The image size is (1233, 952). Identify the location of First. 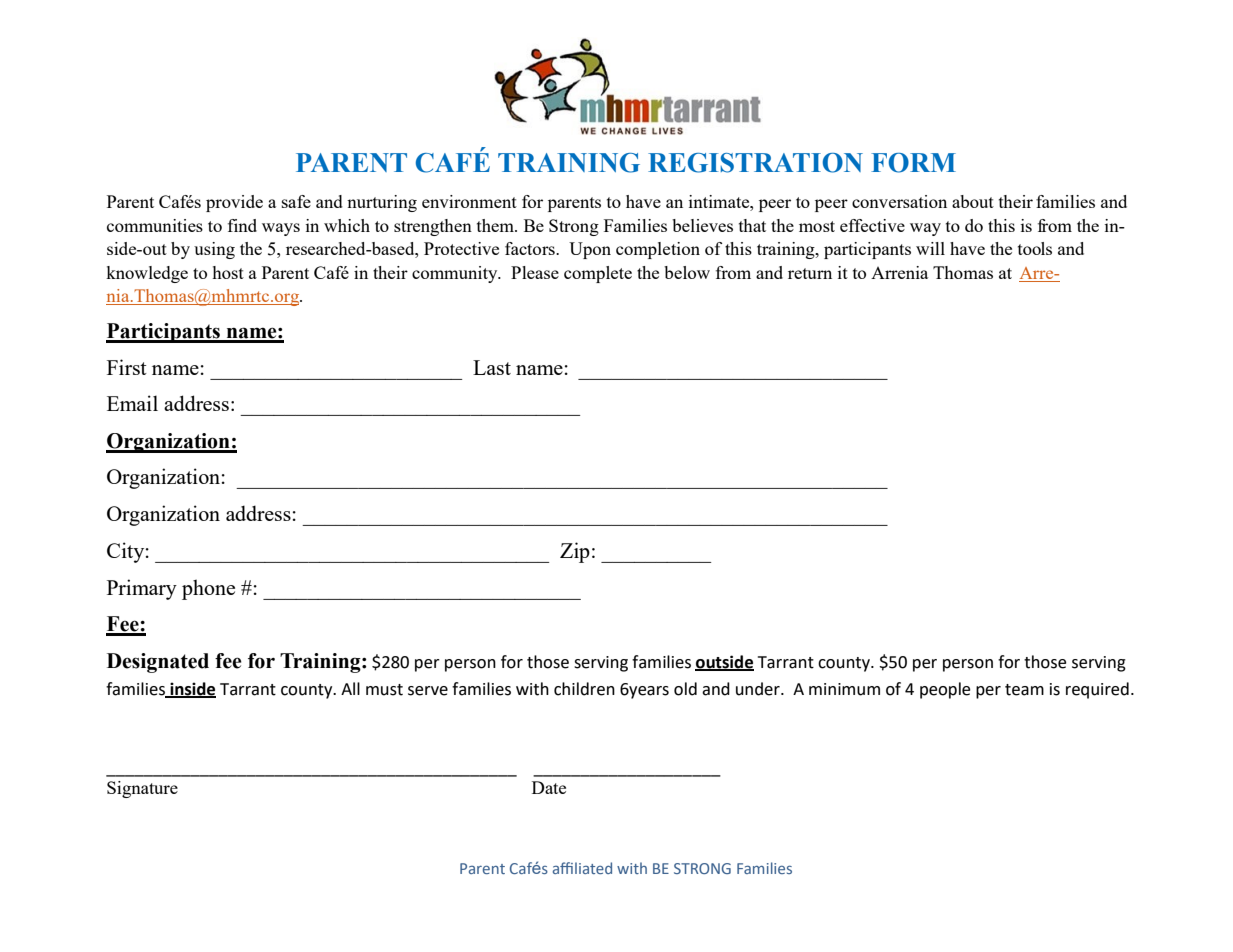
(127, 367).
